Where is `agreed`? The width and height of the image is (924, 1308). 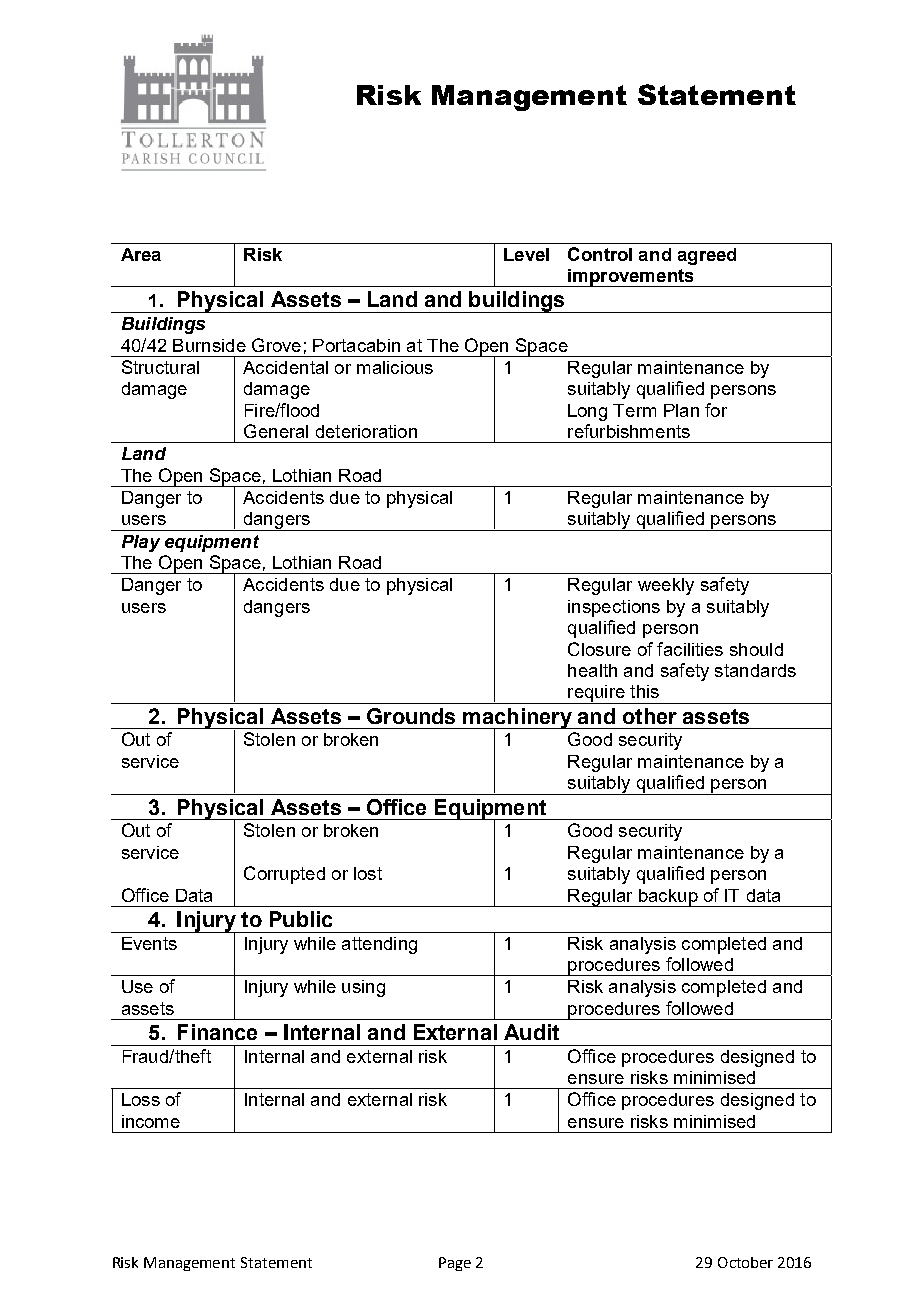 agreed is located at coordinates (707, 256).
